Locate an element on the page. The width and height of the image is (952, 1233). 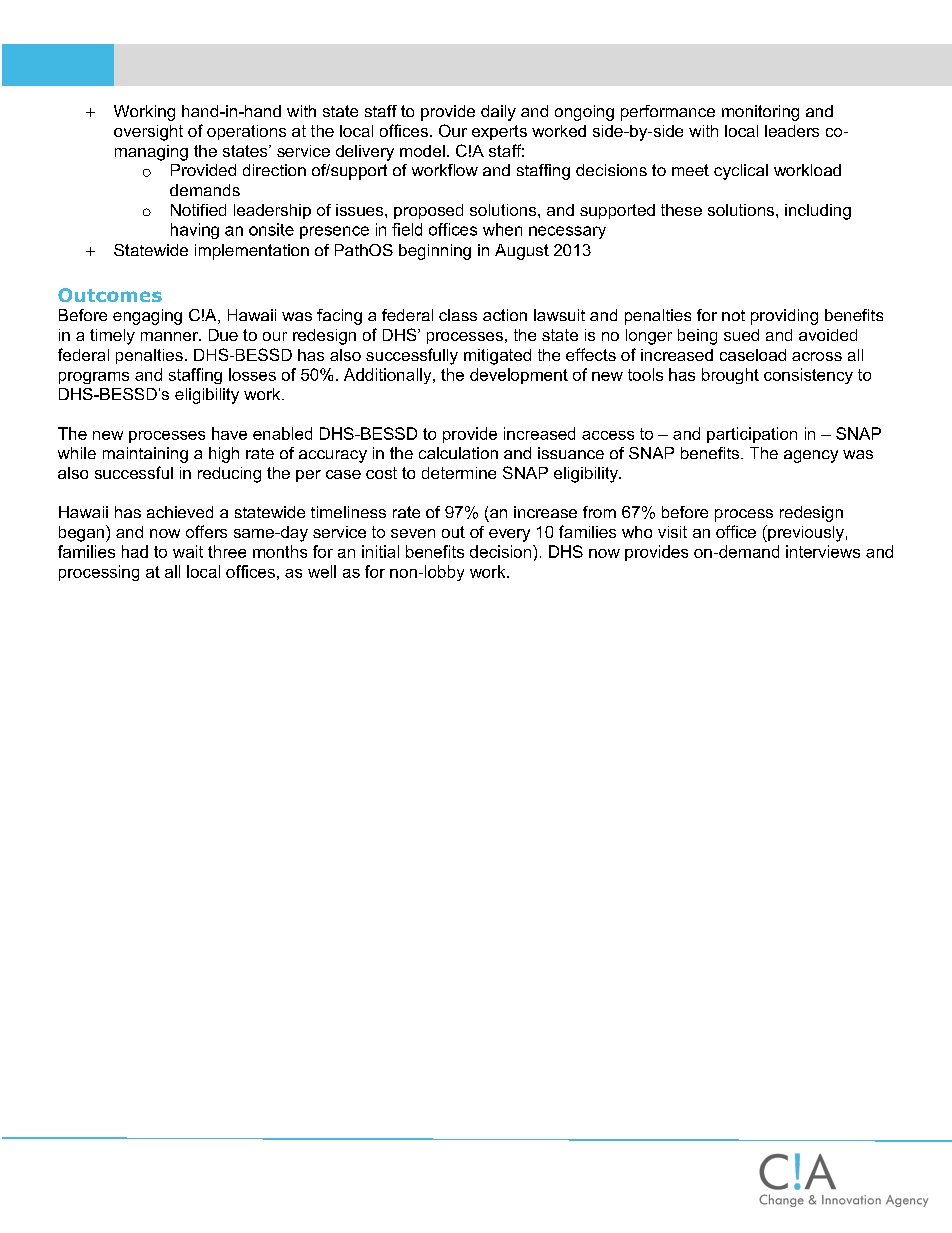
Outcomes is located at coordinates (110, 295).
